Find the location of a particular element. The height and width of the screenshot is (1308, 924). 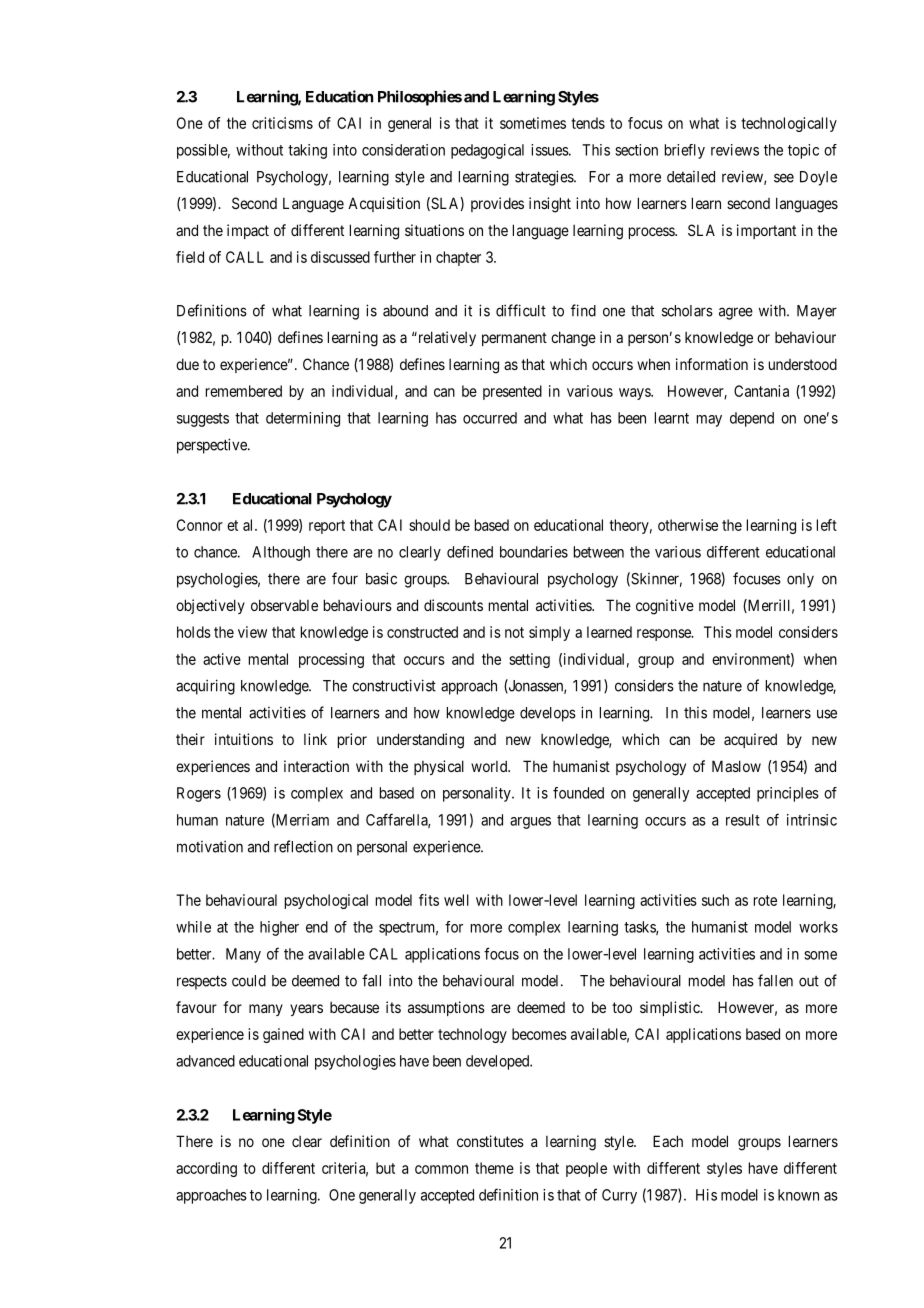

reflection is located at coordinates (303, 846).
